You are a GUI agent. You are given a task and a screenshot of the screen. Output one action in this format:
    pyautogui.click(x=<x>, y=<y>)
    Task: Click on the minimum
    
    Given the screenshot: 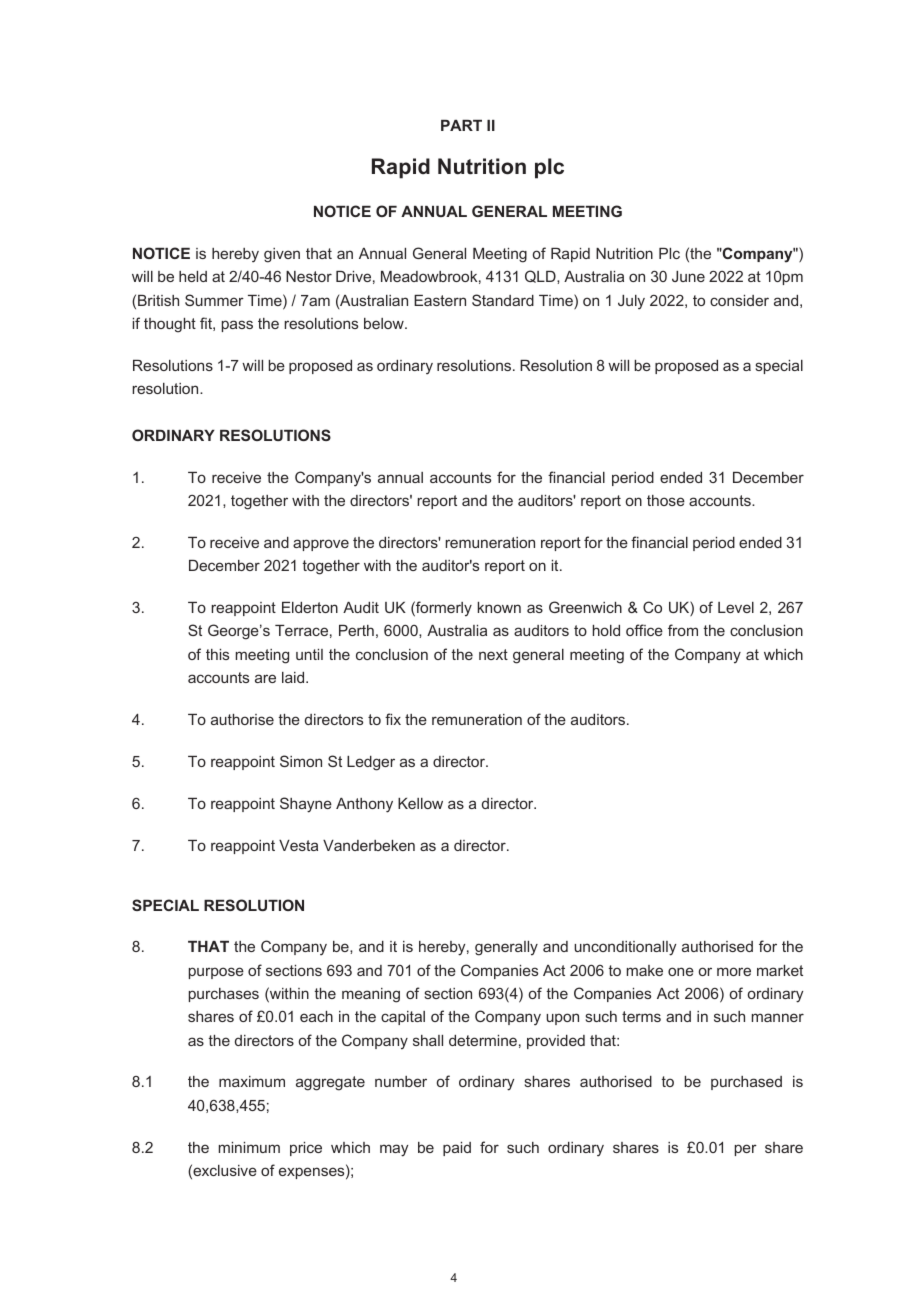 What is the action you would take?
    pyautogui.click(x=249, y=1147)
